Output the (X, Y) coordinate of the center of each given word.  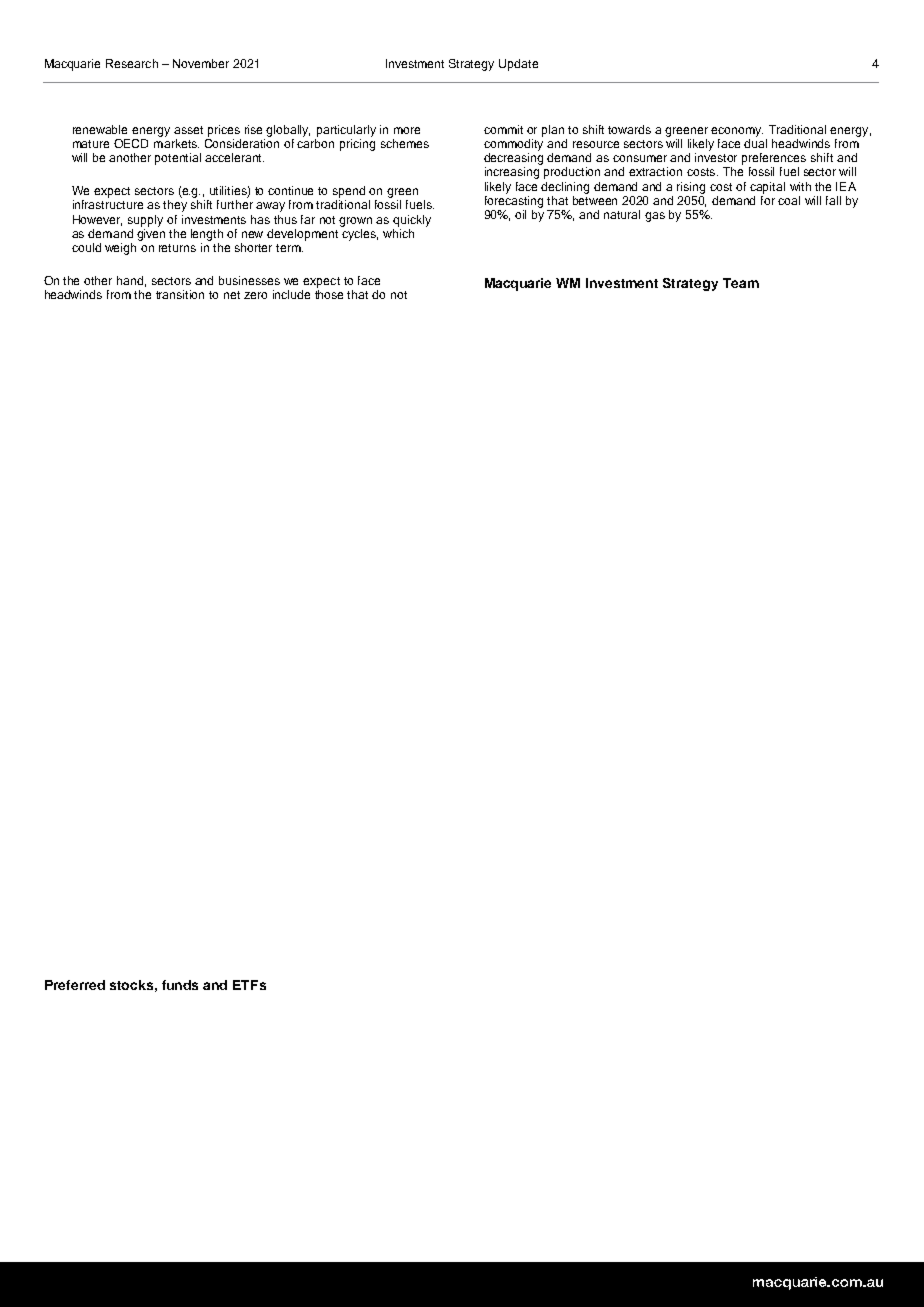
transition (180, 294)
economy (737, 132)
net (232, 295)
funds (180, 985)
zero (255, 295)
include (291, 294)
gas (655, 217)
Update (518, 65)
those (329, 294)
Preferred (75, 985)
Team (741, 283)
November (201, 63)
